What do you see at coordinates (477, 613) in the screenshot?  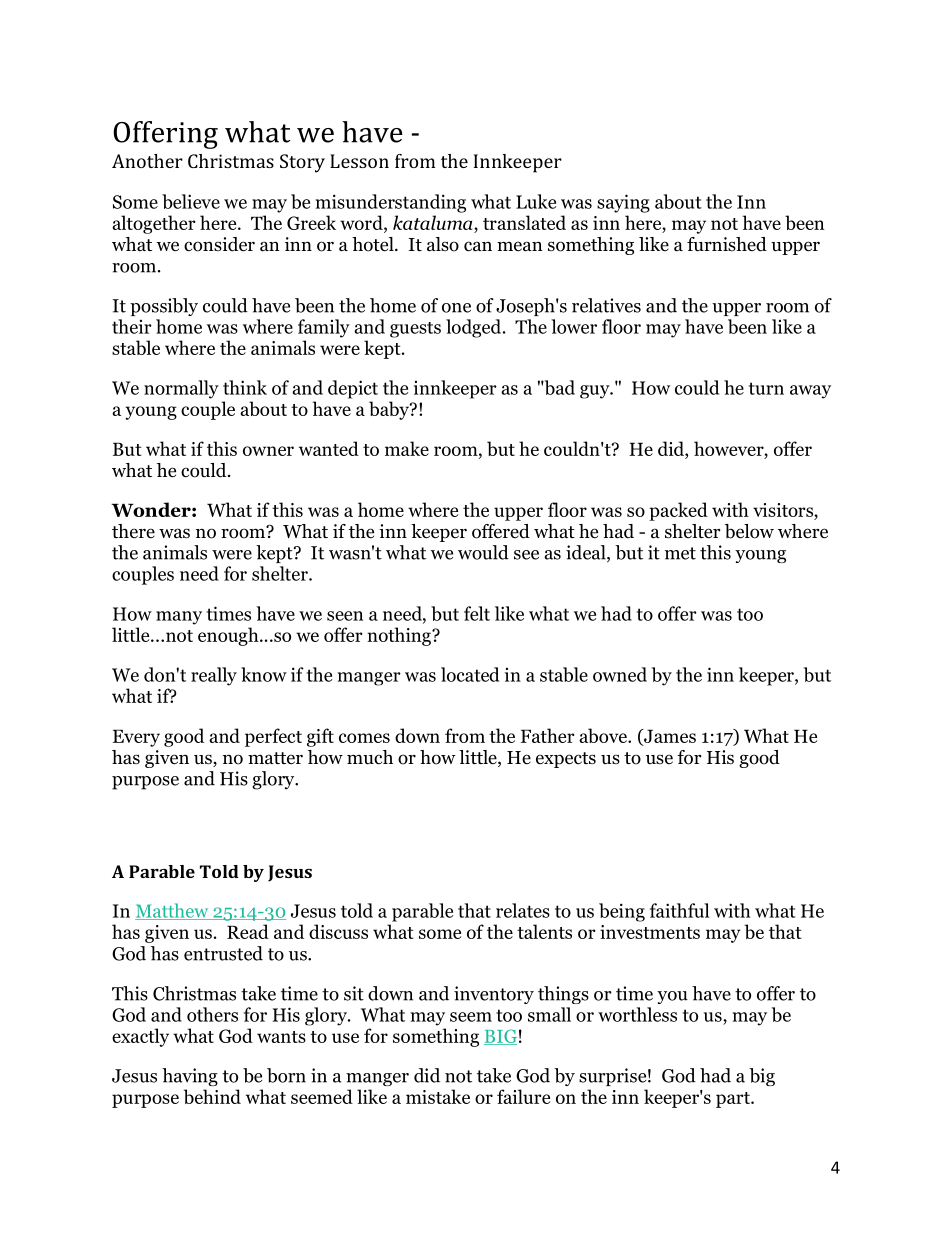 I see `felt` at bounding box center [477, 613].
